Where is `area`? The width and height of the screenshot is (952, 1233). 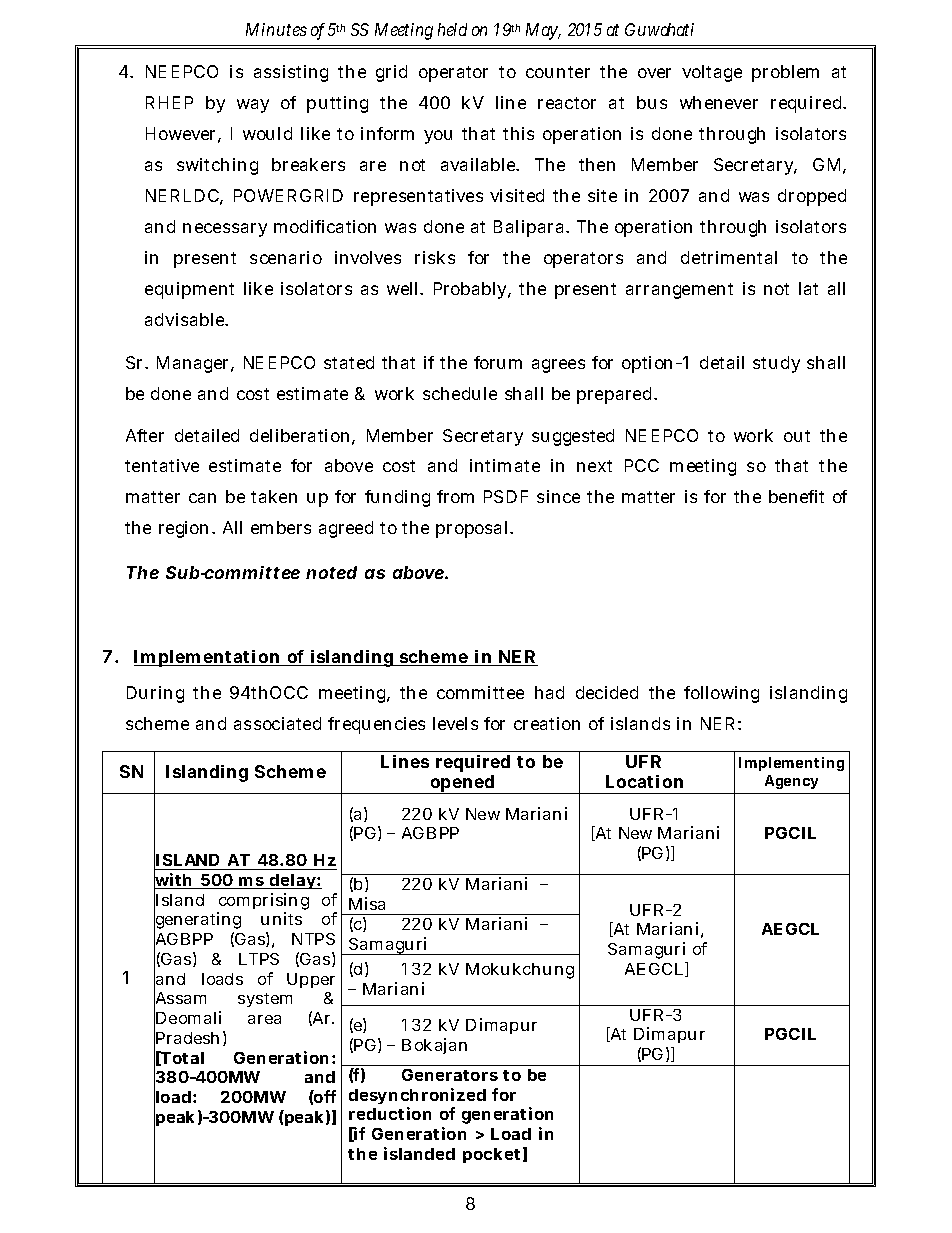 area is located at coordinates (264, 1019).
